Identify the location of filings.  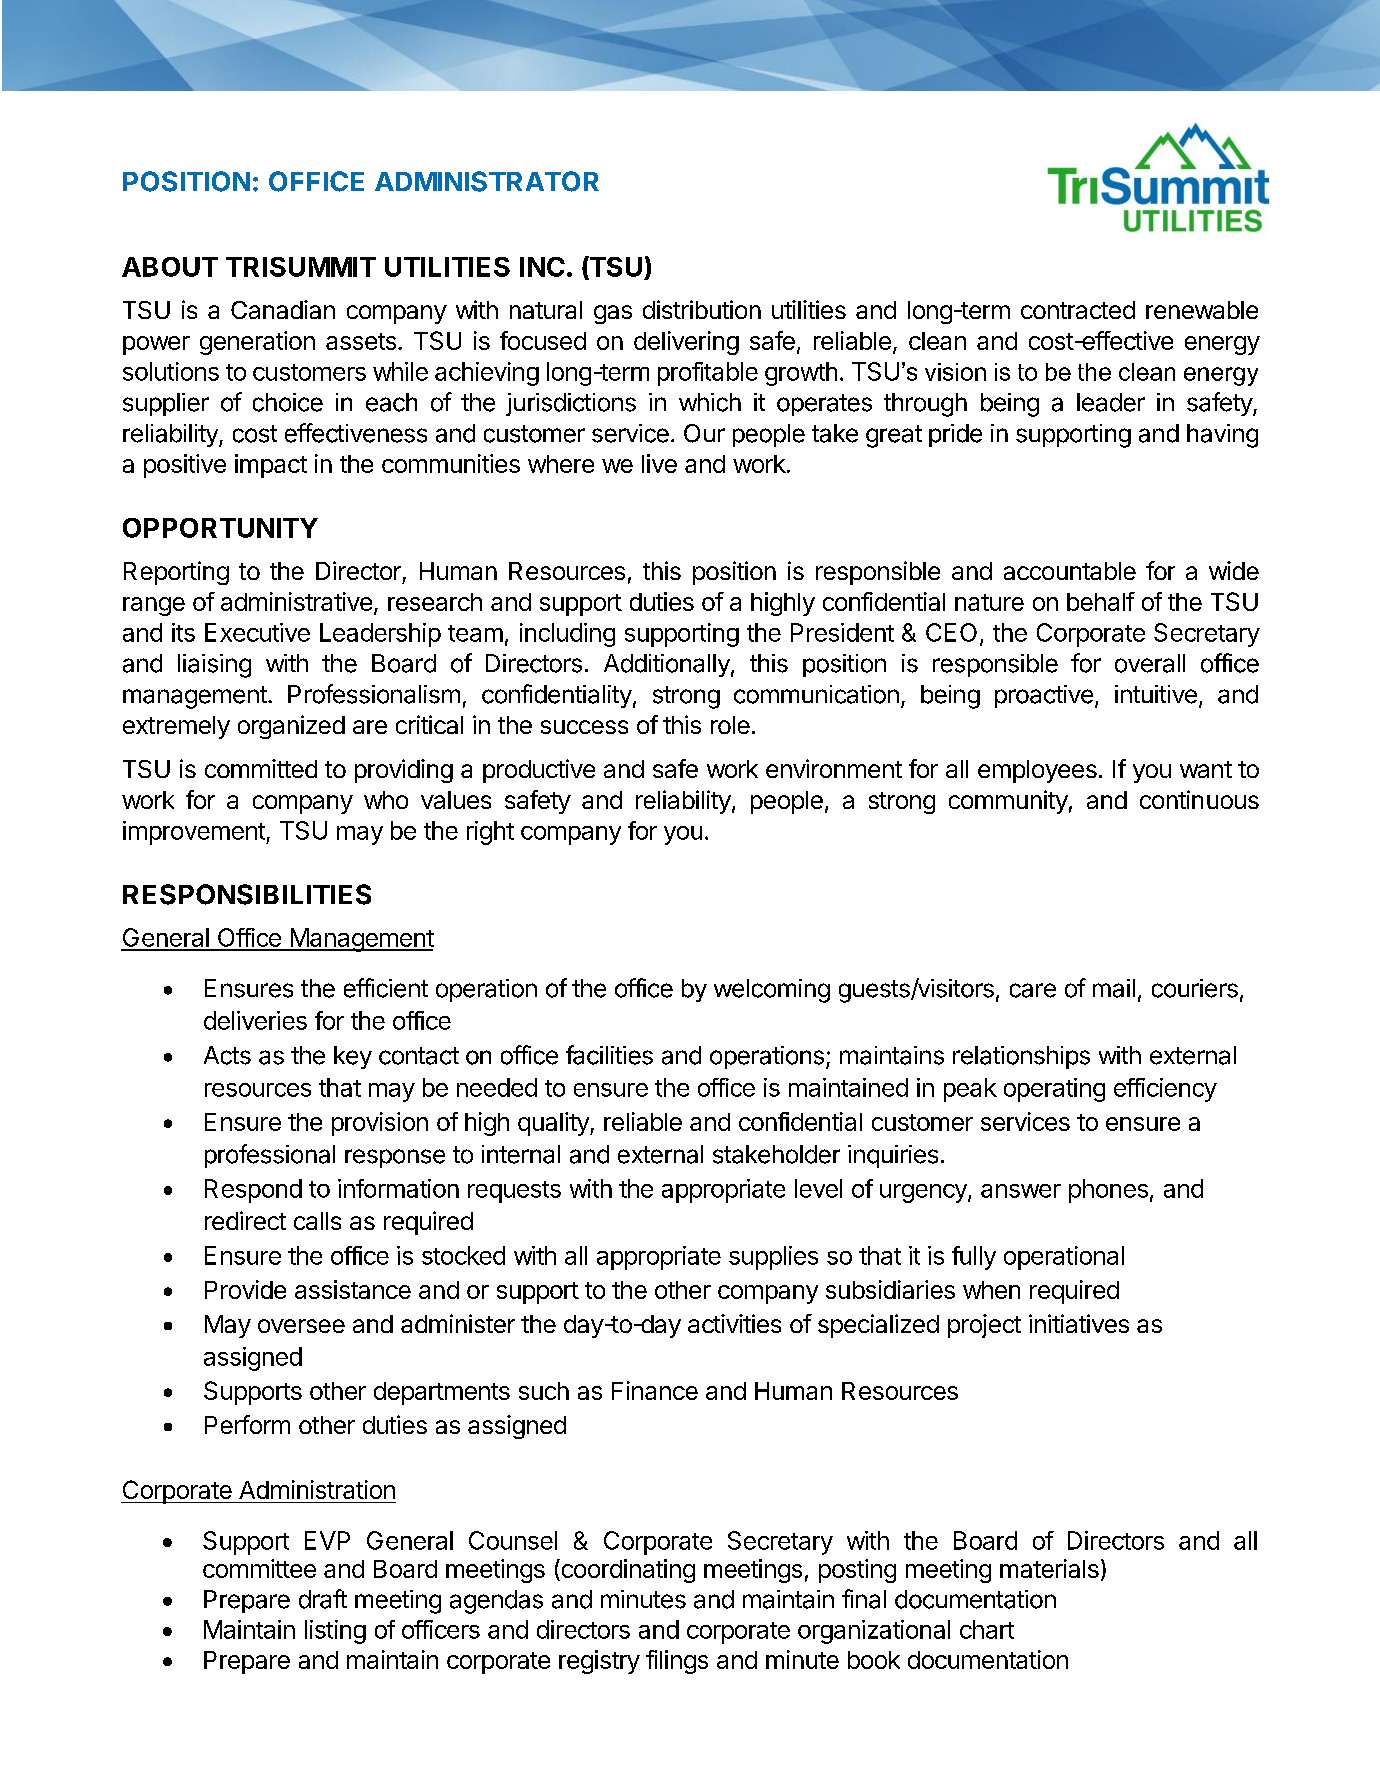
(677, 1662).
